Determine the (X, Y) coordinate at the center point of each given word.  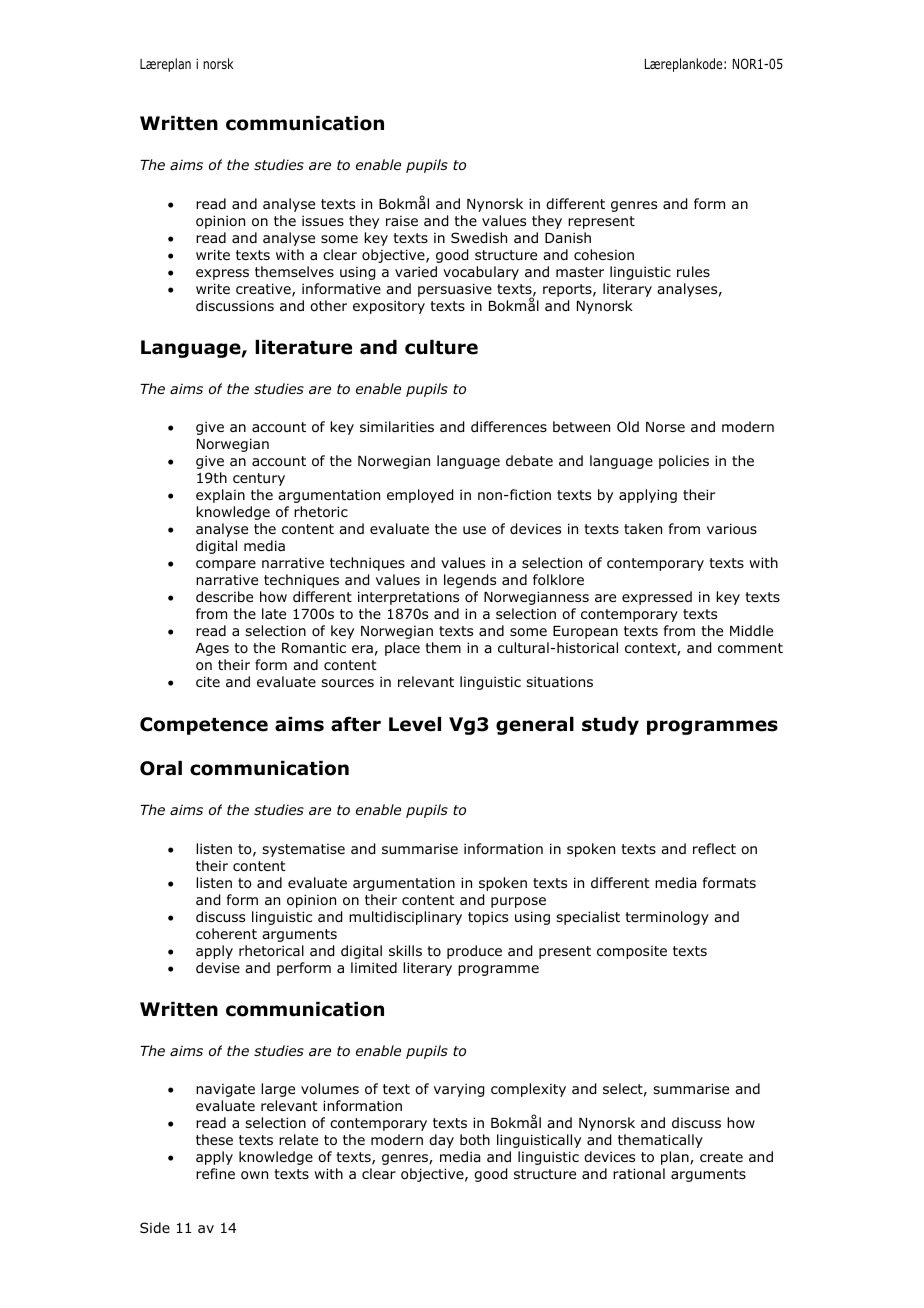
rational (639, 1174)
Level (415, 724)
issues (323, 220)
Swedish (479, 238)
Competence (204, 726)
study (610, 726)
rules (693, 271)
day (441, 1141)
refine (215, 1173)
